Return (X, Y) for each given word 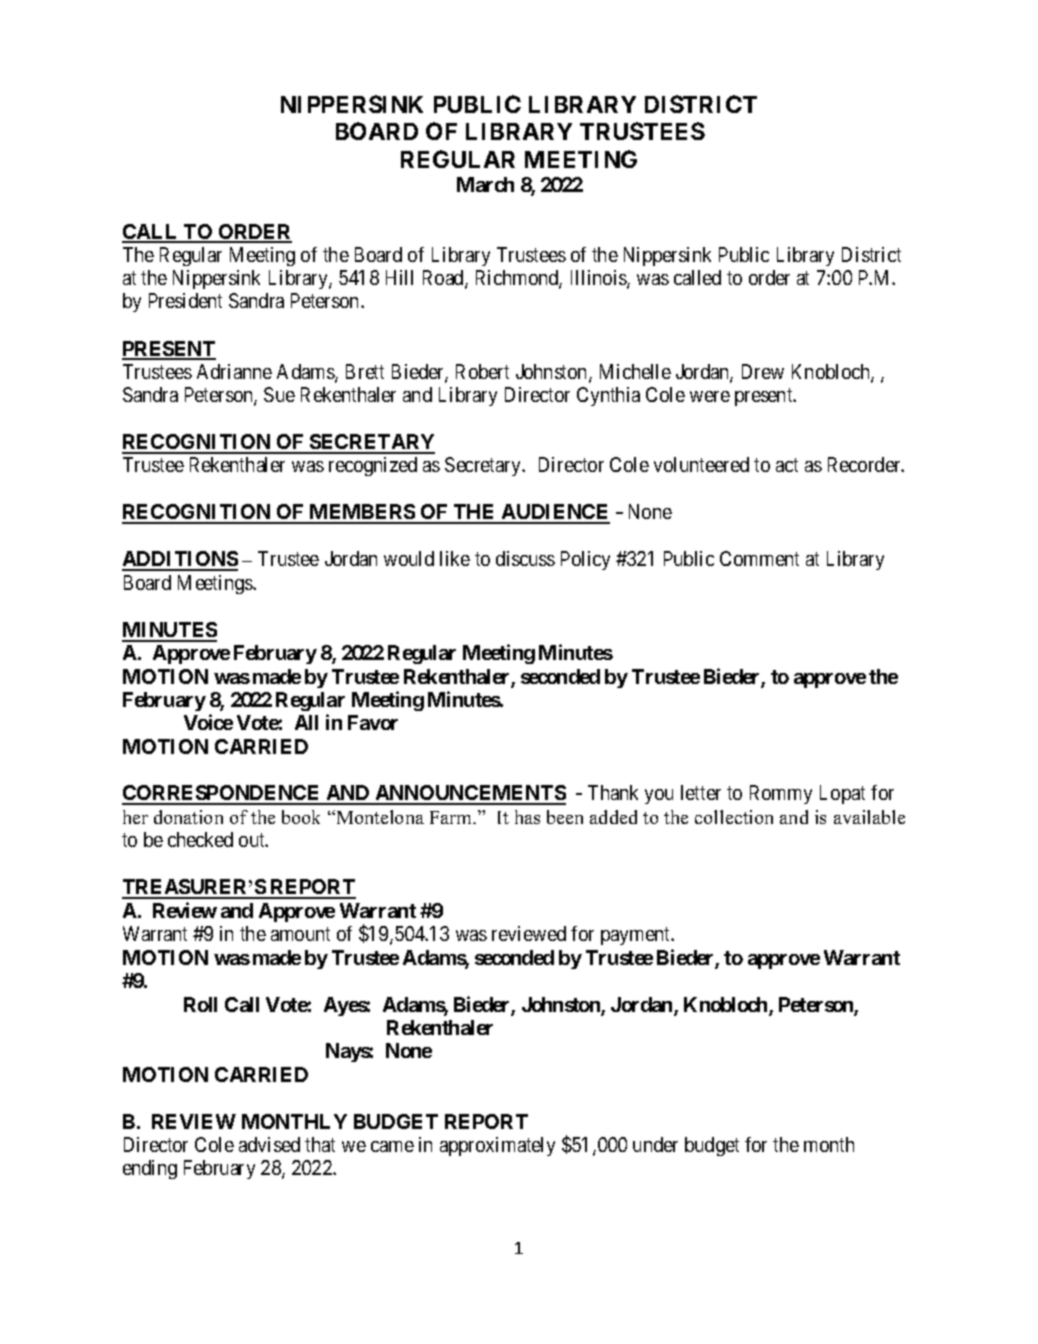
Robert (482, 371)
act (787, 465)
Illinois (599, 279)
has (527, 817)
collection (734, 817)
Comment (759, 558)
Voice (208, 722)
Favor (373, 722)
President (185, 300)
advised (269, 1144)
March (485, 184)
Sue (279, 394)
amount (300, 934)
